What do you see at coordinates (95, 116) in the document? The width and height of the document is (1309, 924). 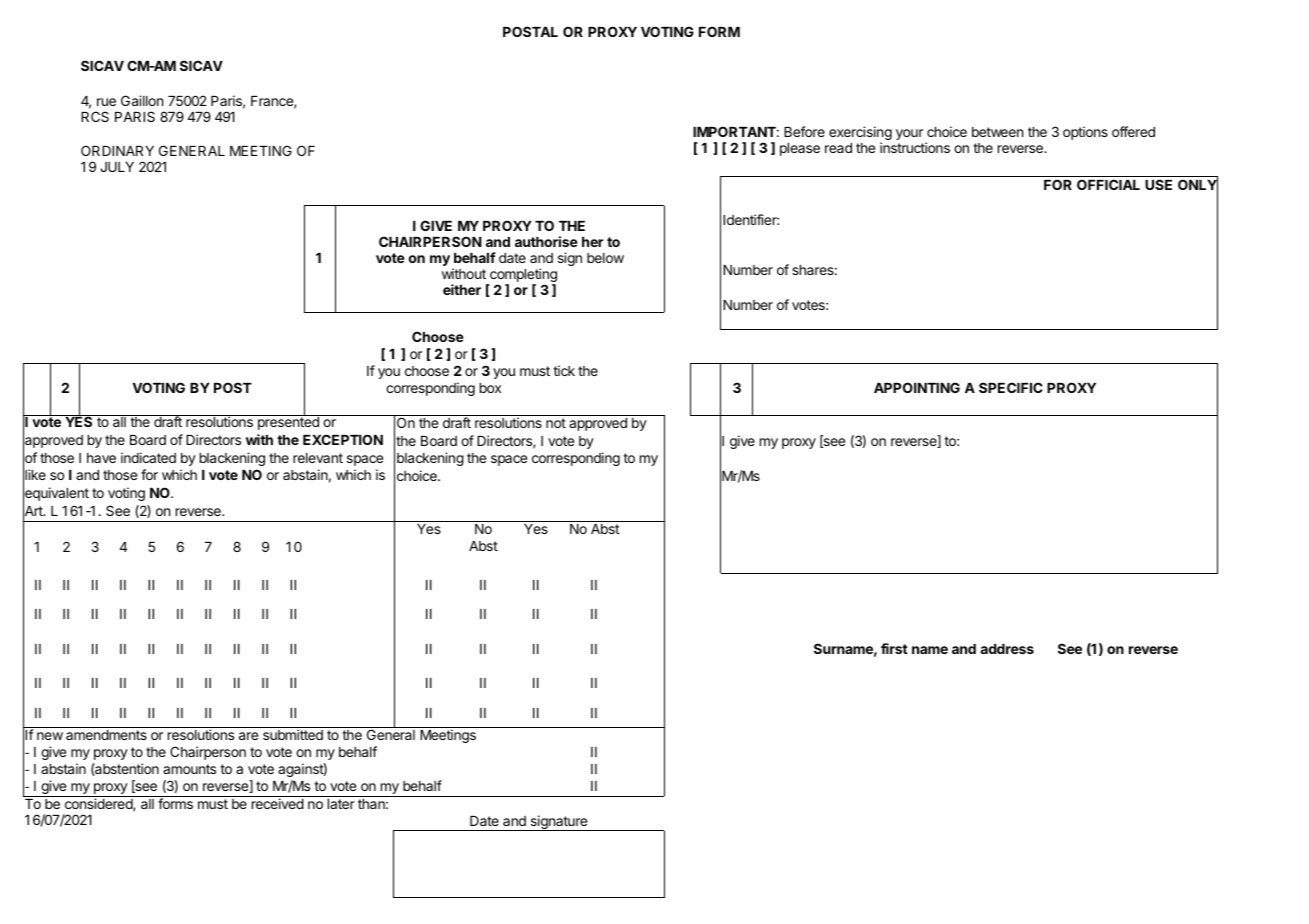 I see `RCS` at bounding box center [95, 116].
